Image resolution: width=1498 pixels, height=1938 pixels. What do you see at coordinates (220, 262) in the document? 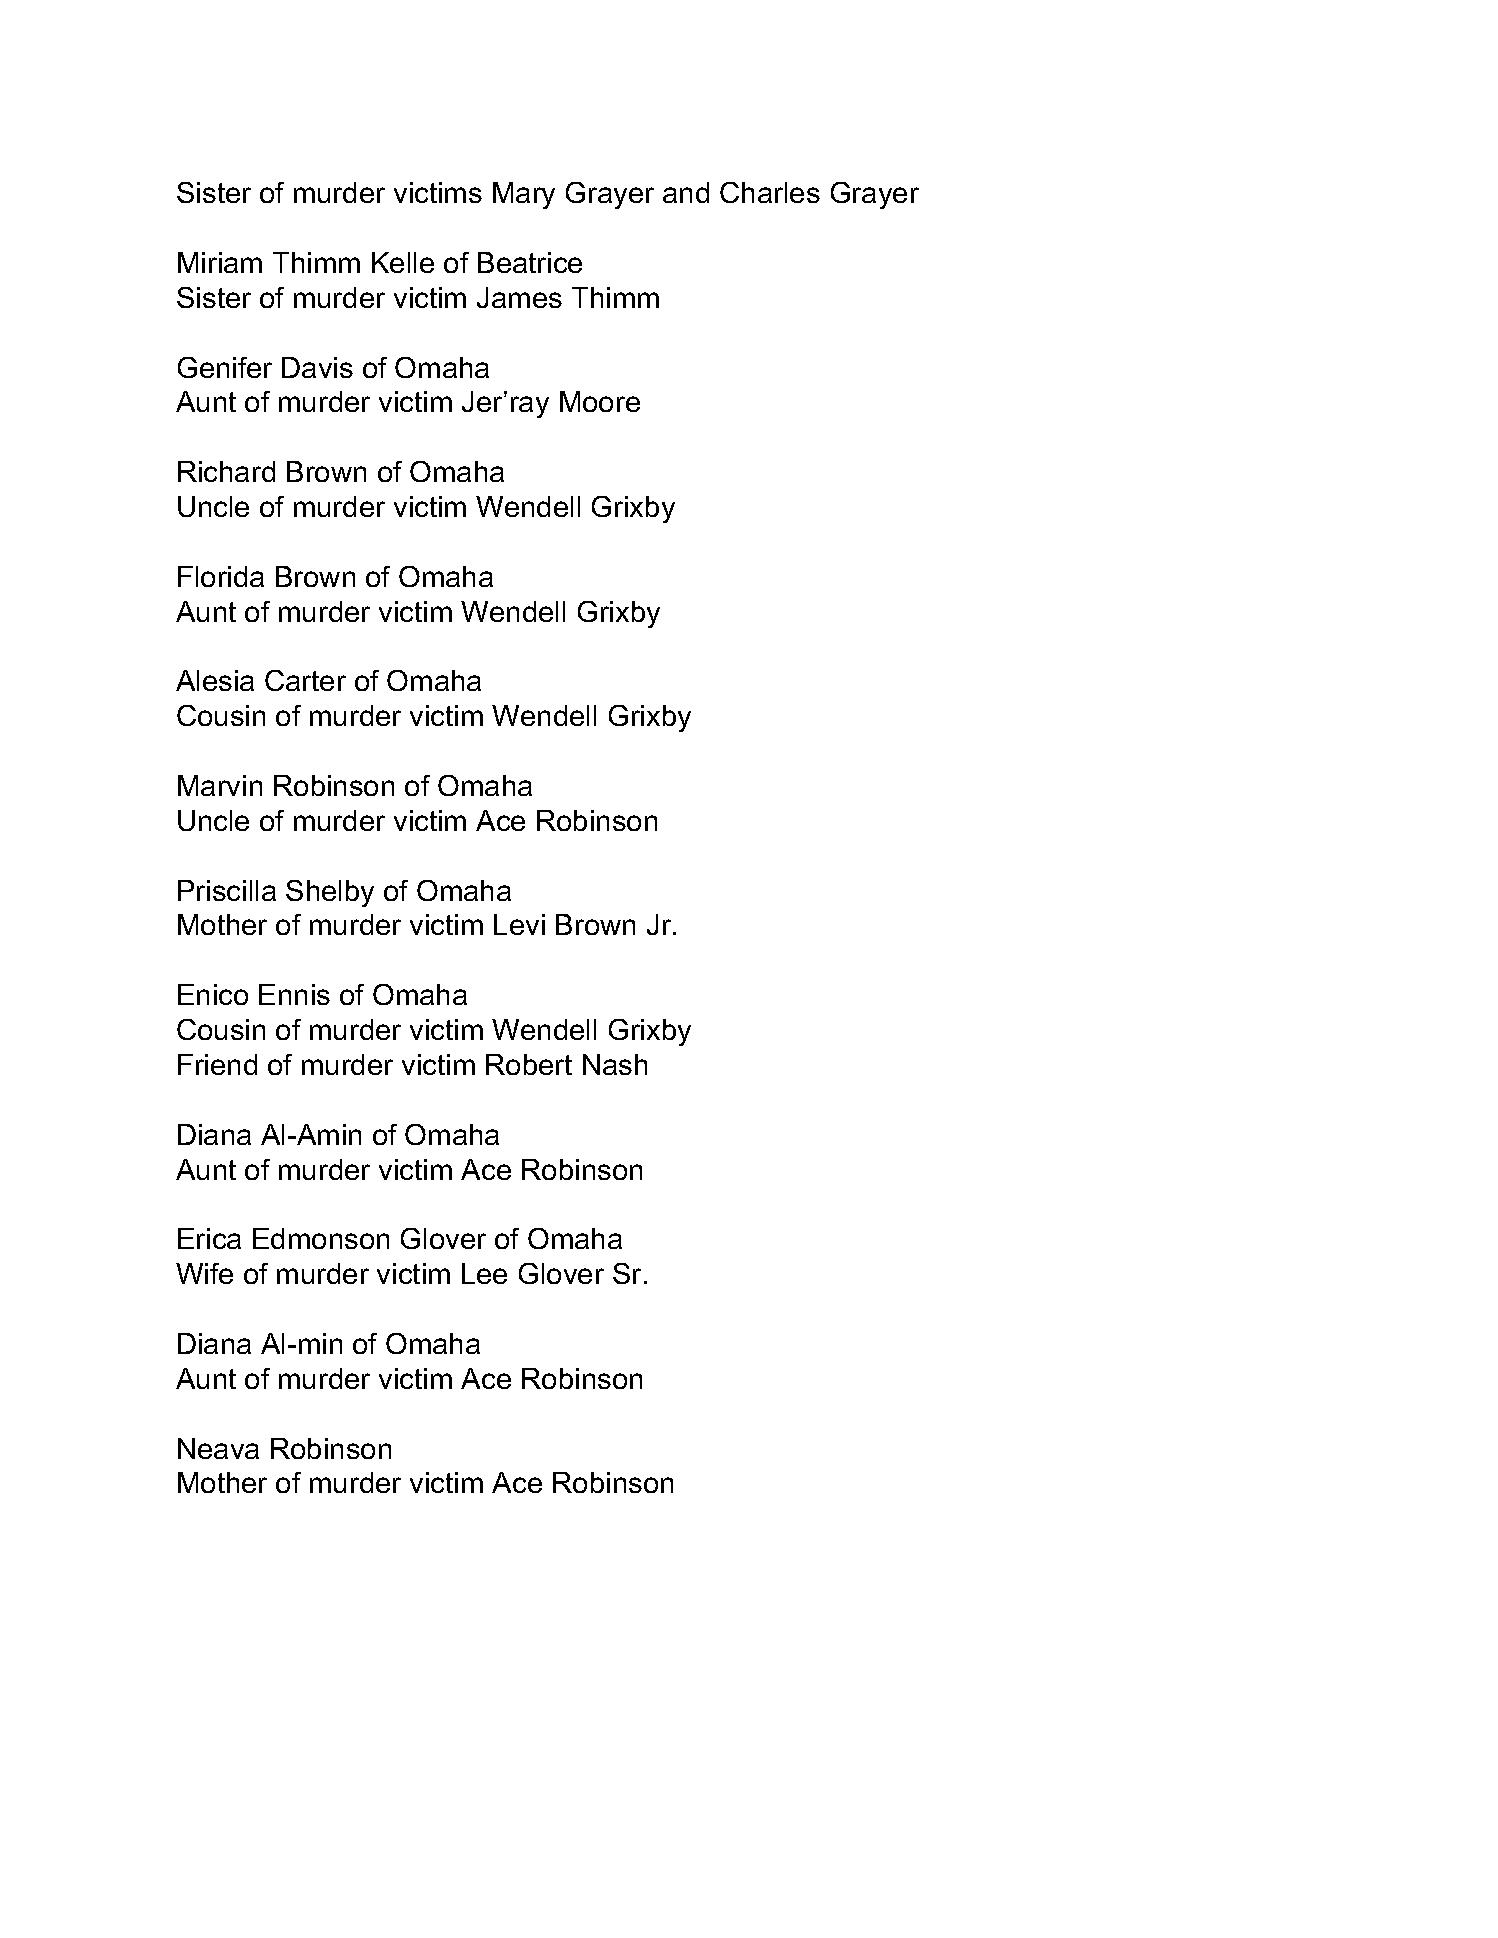
I see `Miriam` at bounding box center [220, 262].
